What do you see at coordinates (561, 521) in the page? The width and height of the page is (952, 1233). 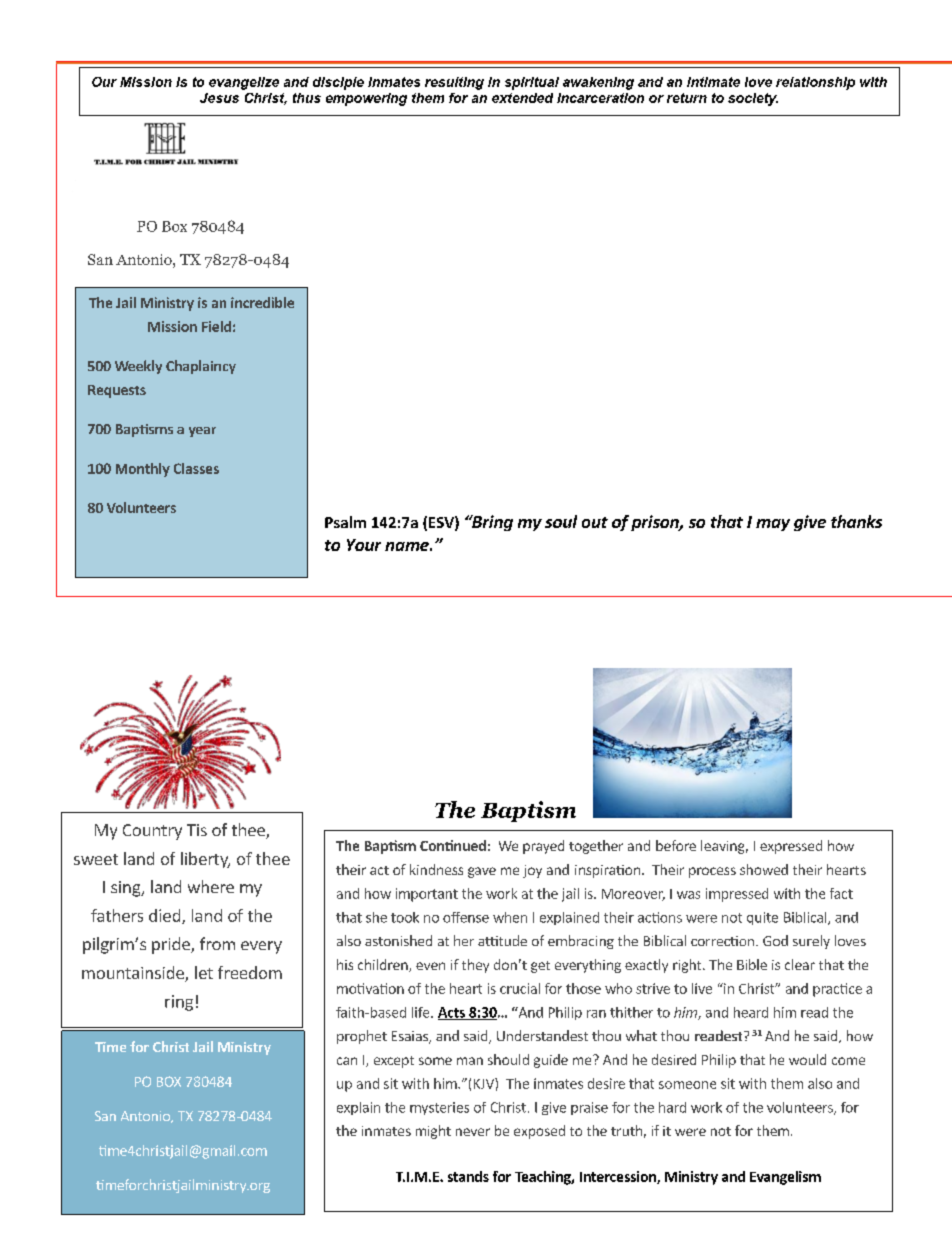 I see `soul` at bounding box center [561, 521].
